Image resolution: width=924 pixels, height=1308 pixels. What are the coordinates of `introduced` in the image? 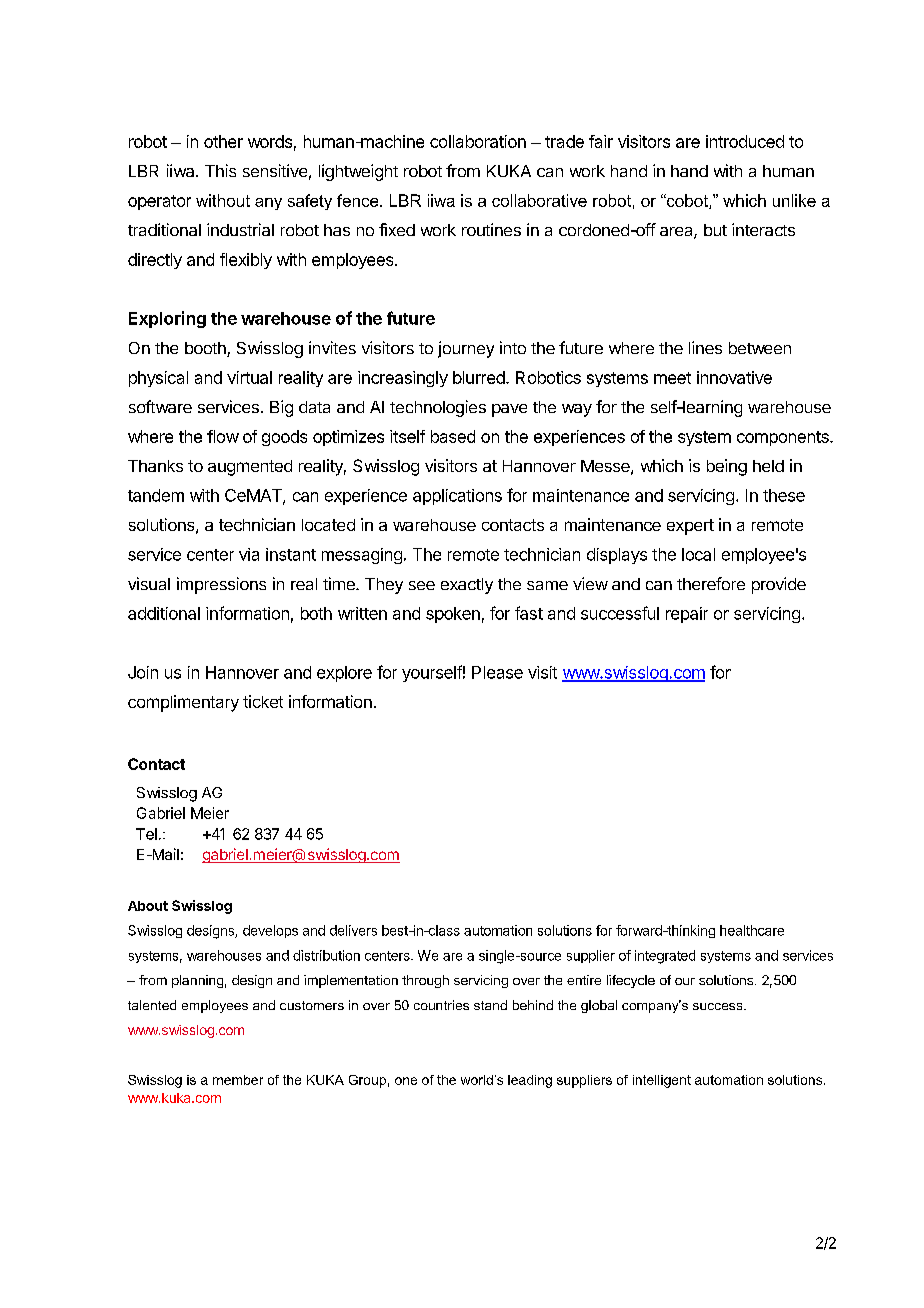 It's located at (745, 141).
